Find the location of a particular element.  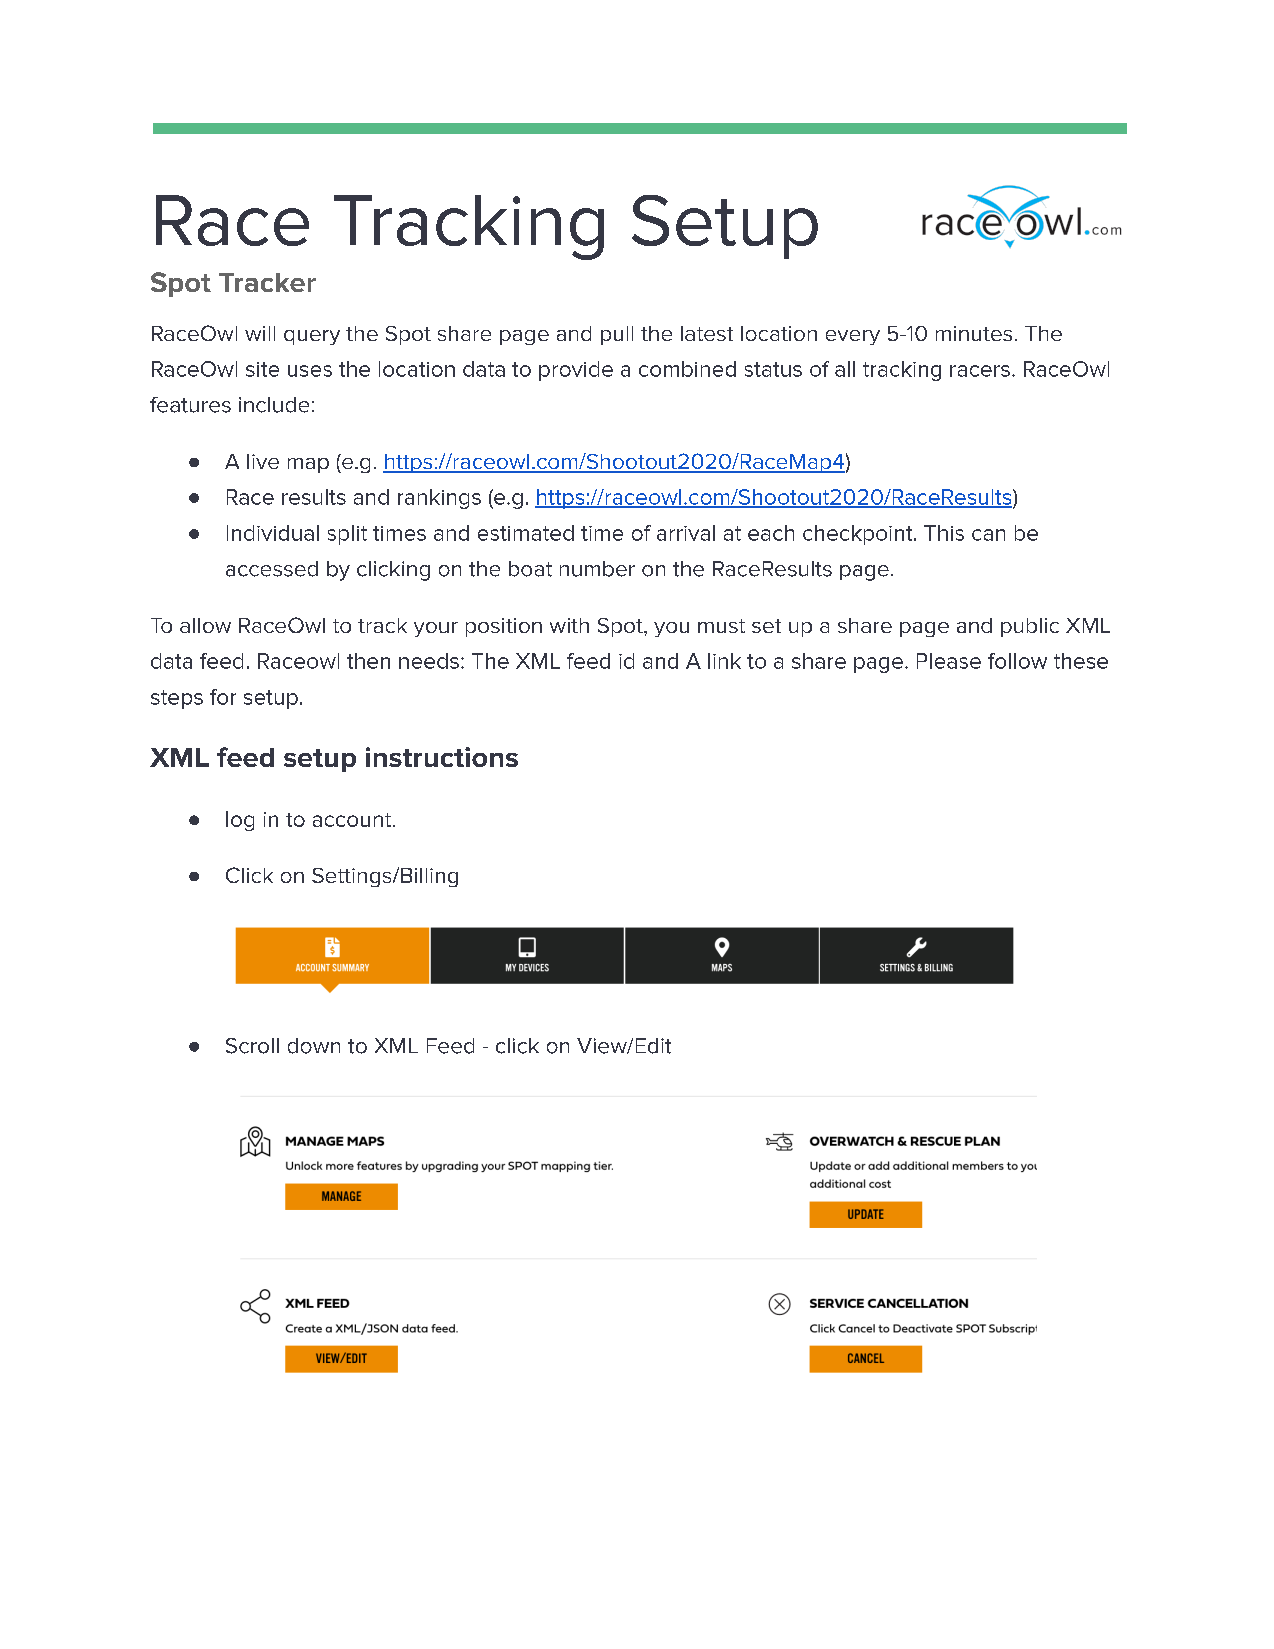

can is located at coordinates (988, 535).
